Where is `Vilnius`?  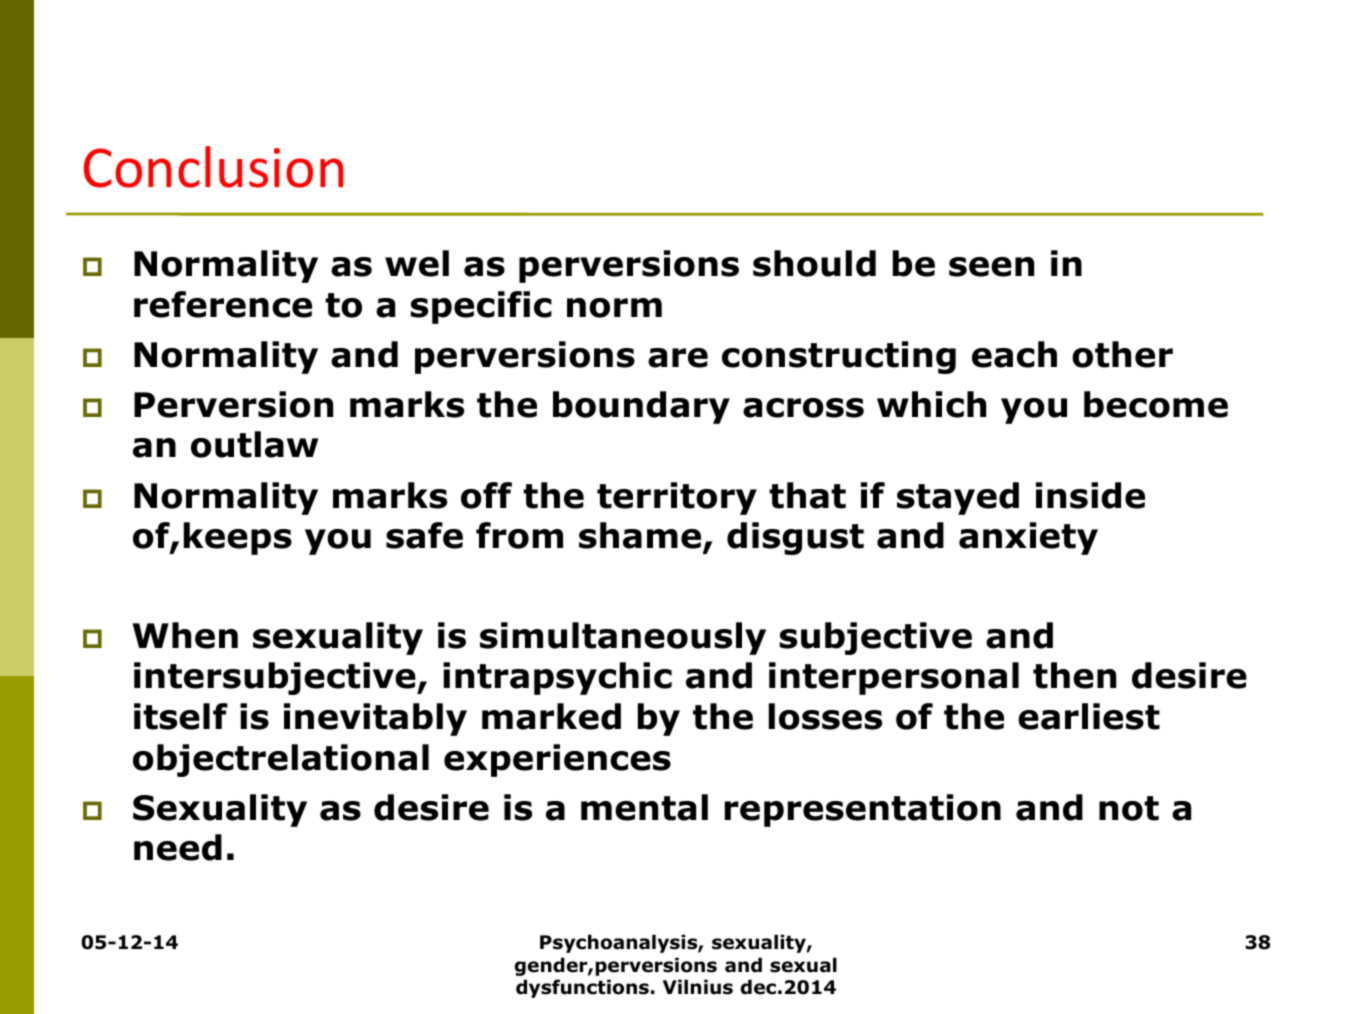
Vilnius is located at coordinates (698, 987).
